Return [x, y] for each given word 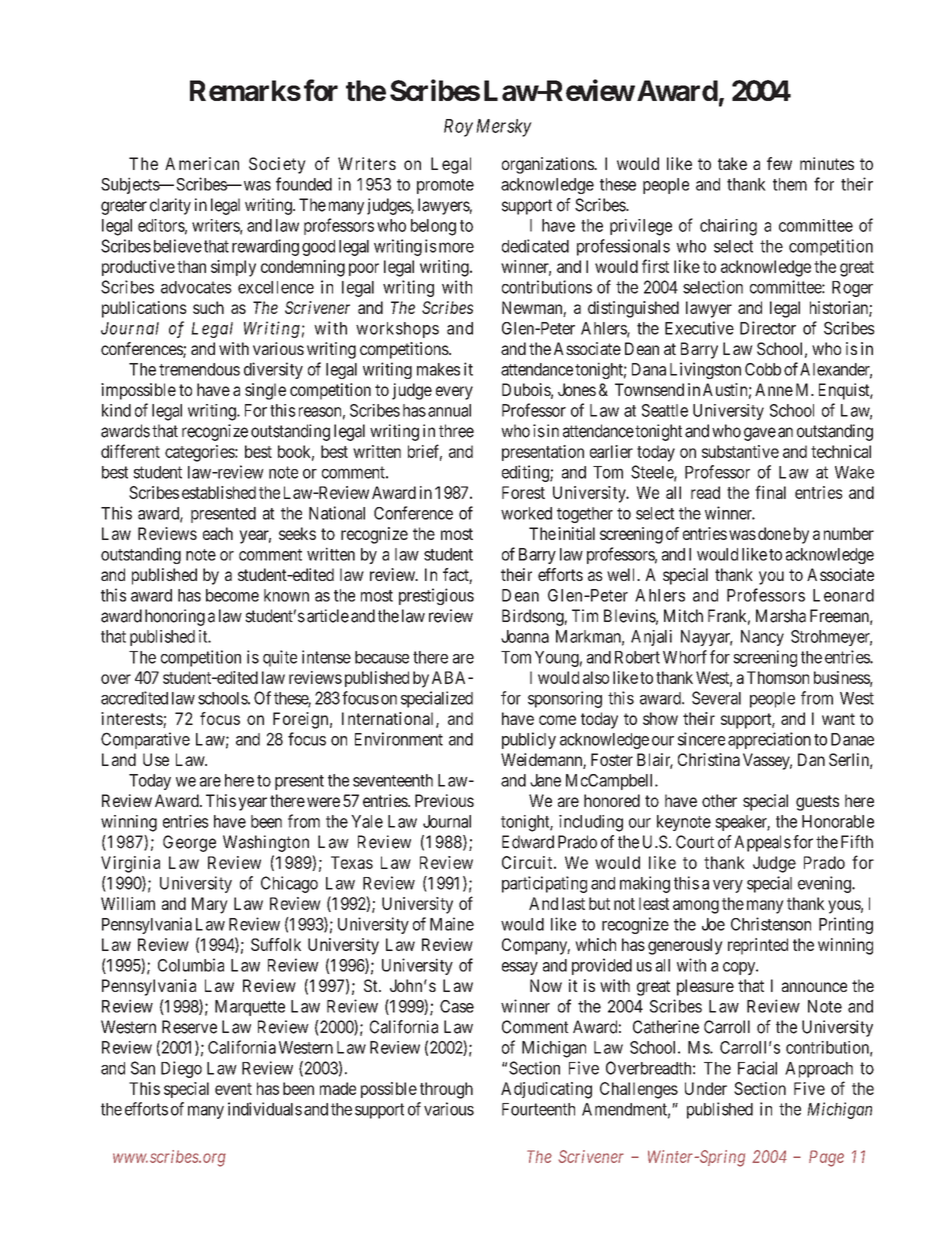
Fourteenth [538, 1109]
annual [449, 410]
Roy [458, 128]
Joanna [525, 636]
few [779, 163]
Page [826, 1158]
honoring [175, 617]
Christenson [771, 924]
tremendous [199, 369]
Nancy [762, 638]
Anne [774, 389]
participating [544, 884]
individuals [265, 1109]
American [202, 163]
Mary [210, 905]
